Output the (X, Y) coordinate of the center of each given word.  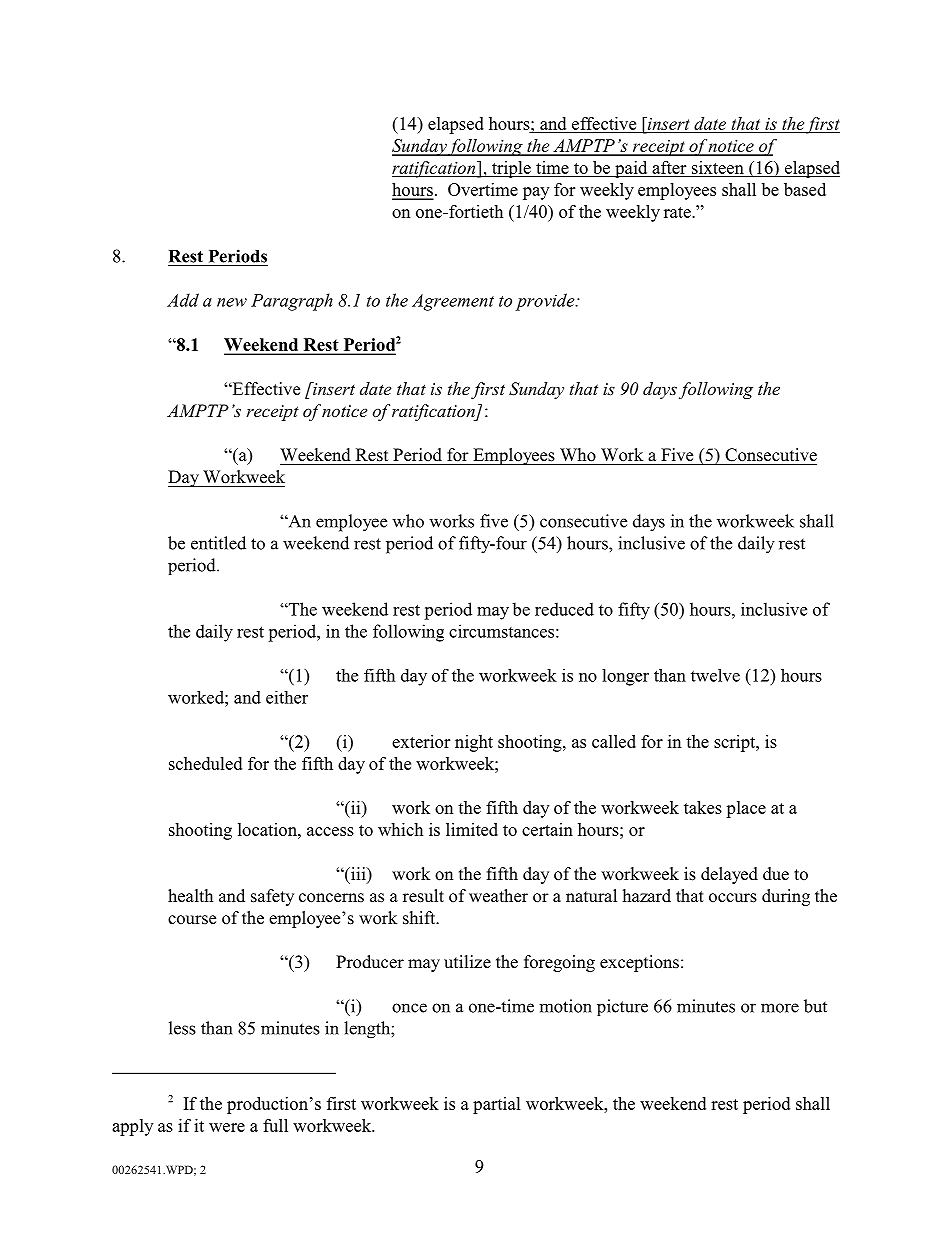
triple (511, 169)
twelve (715, 675)
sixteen (718, 167)
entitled (218, 543)
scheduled (205, 763)
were (227, 1127)
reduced (564, 609)
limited (472, 829)
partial (497, 1105)
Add (183, 300)
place (746, 809)
